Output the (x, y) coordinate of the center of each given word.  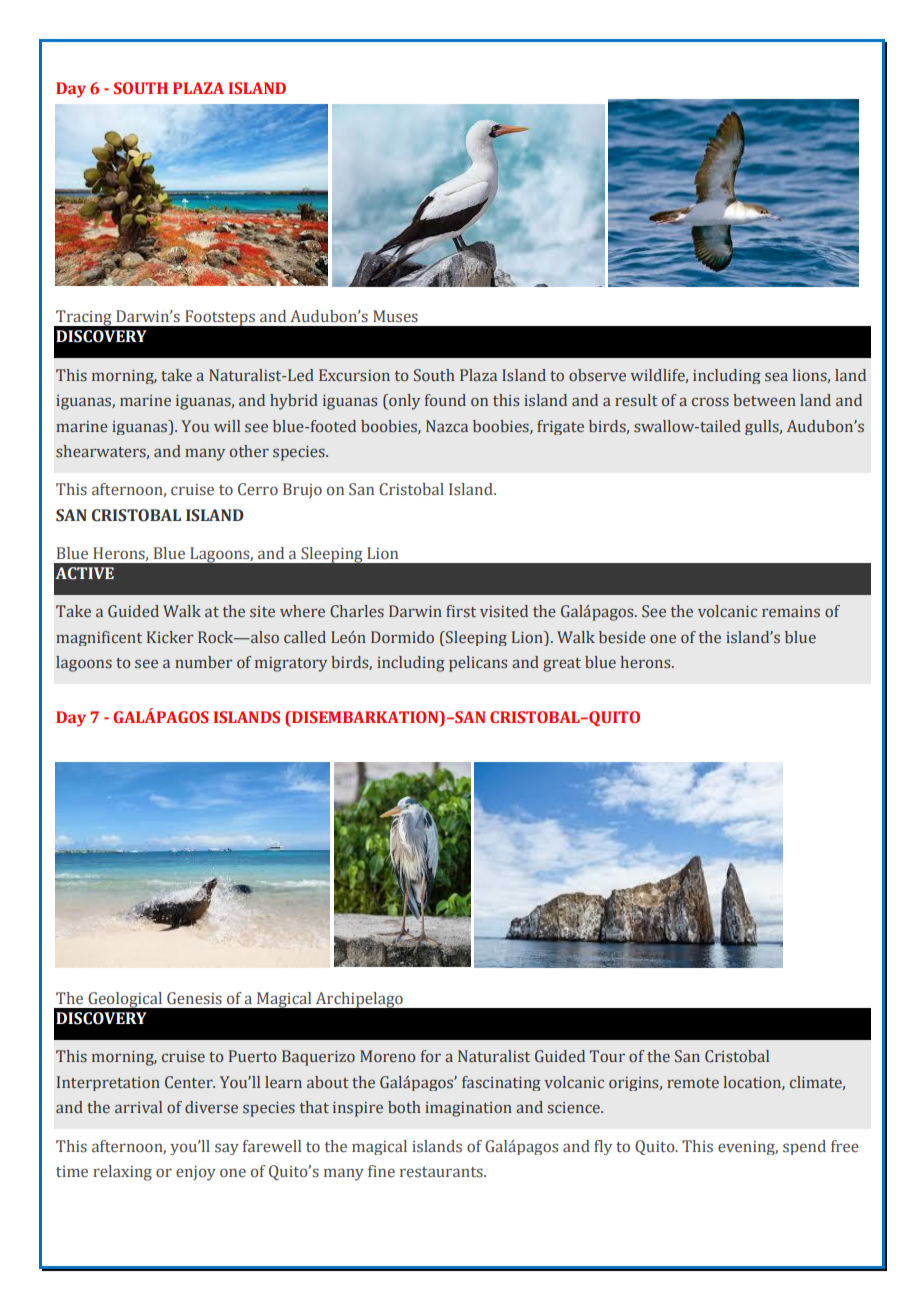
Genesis (194, 998)
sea (776, 377)
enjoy (196, 1173)
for (431, 1056)
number (203, 662)
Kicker (170, 637)
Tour (607, 1056)
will (227, 426)
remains (791, 611)
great (562, 665)
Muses (395, 316)
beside (622, 637)
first (461, 611)
